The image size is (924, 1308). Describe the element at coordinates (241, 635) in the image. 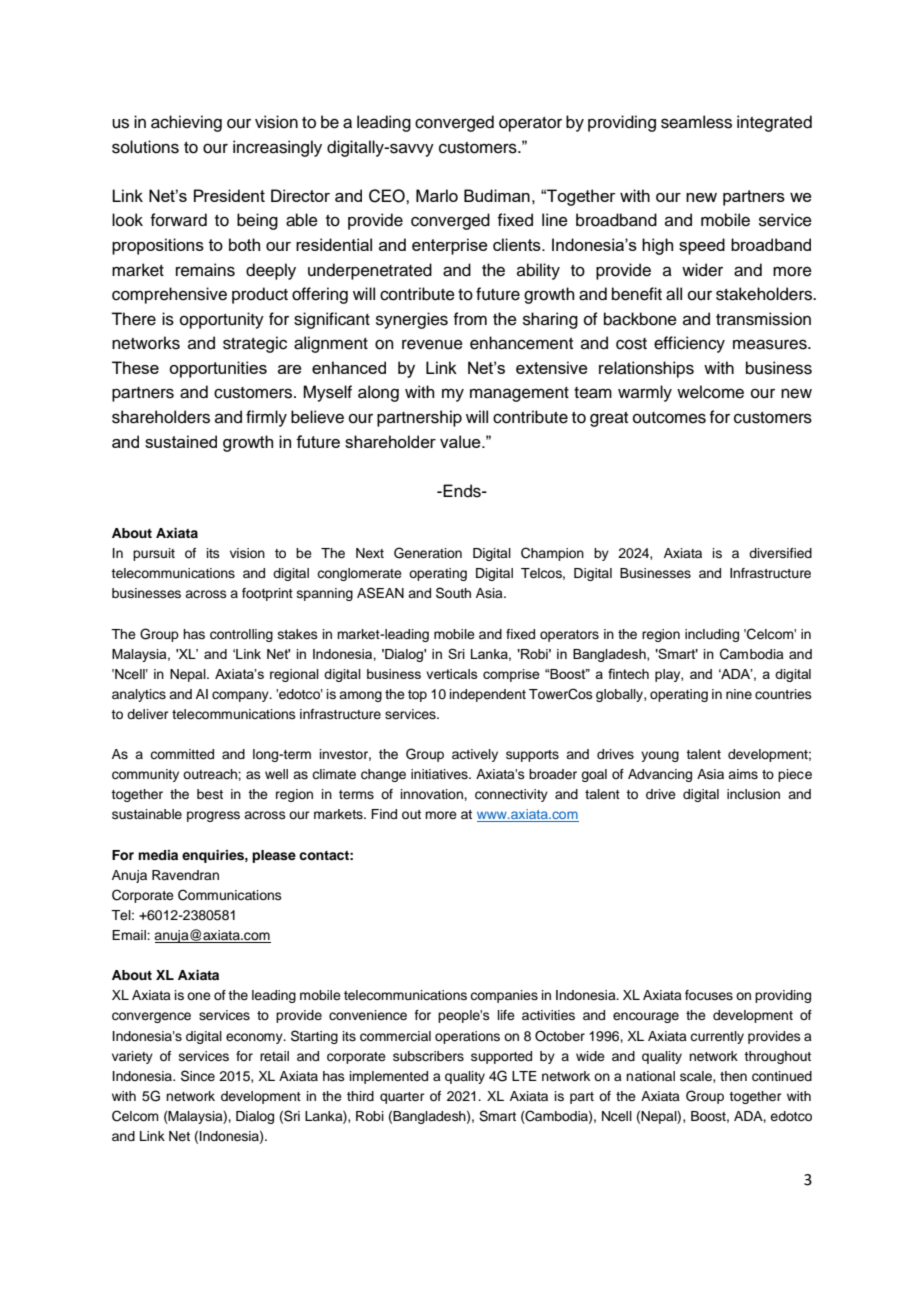

I see `controlling` at that location.
